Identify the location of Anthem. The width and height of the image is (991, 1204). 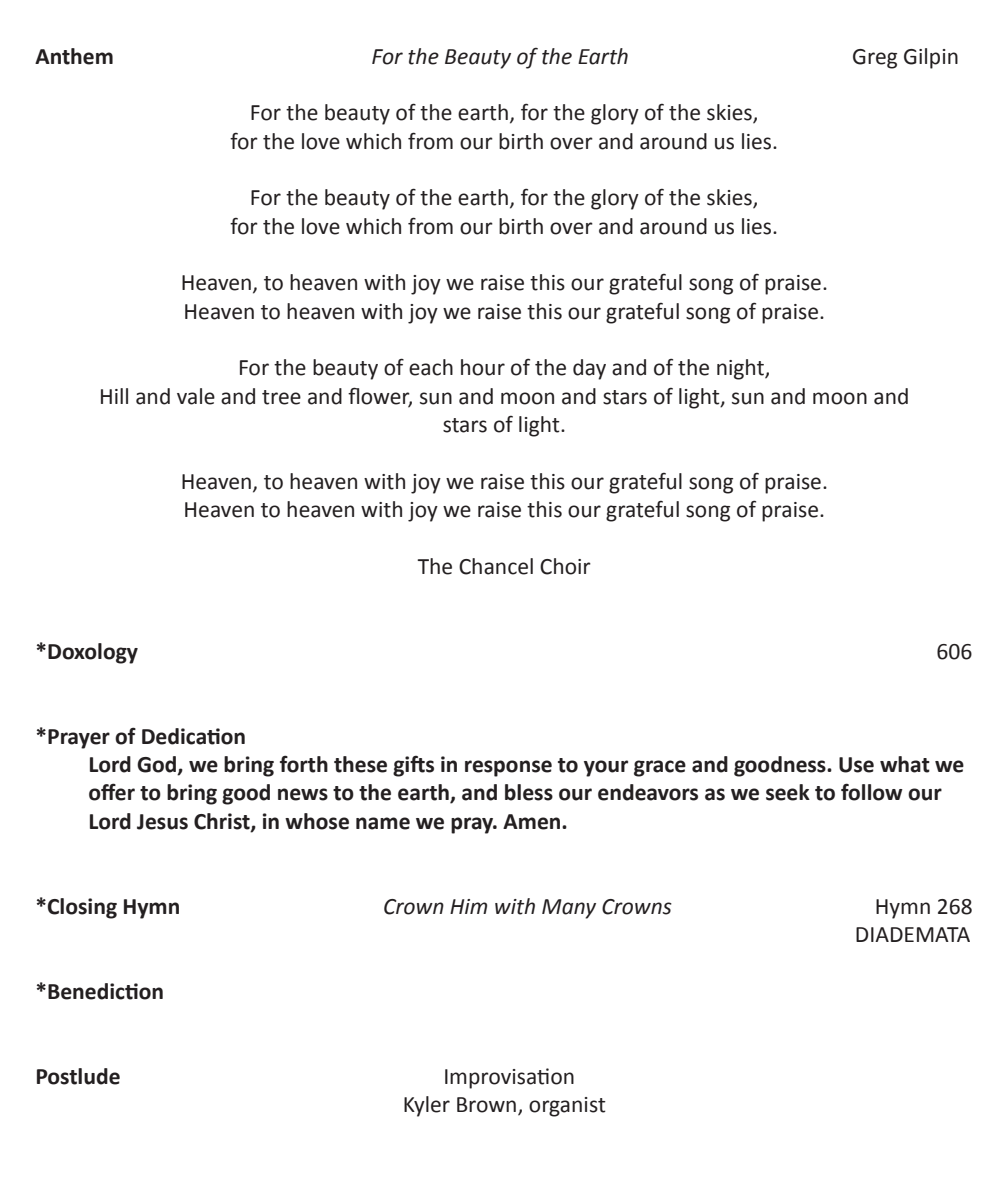
(74, 56).
